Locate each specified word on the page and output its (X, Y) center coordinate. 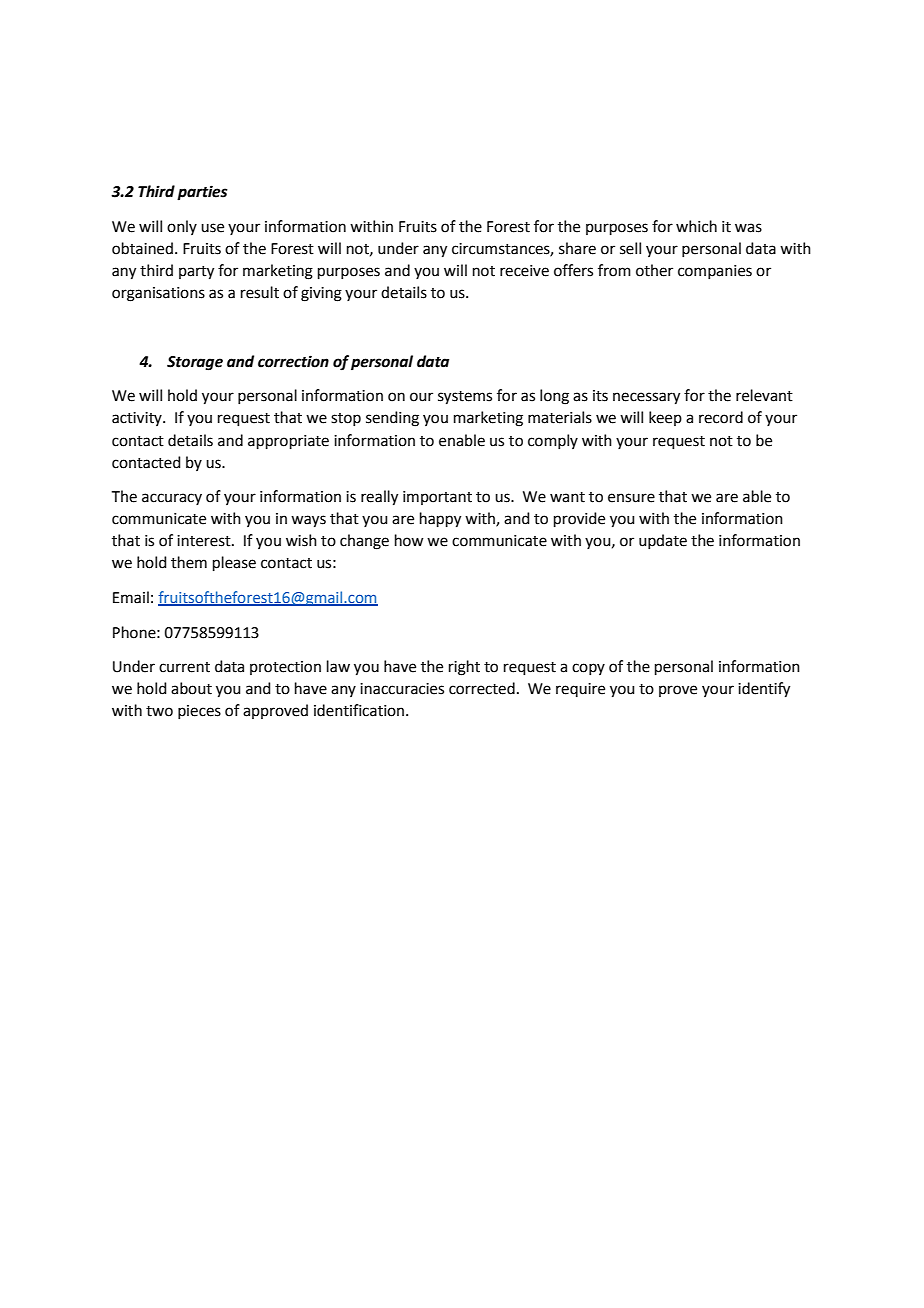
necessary (646, 398)
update (663, 541)
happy (440, 520)
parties (202, 193)
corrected (482, 688)
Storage (195, 363)
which (696, 226)
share (577, 248)
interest (205, 541)
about (191, 688)
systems (465, 398)
